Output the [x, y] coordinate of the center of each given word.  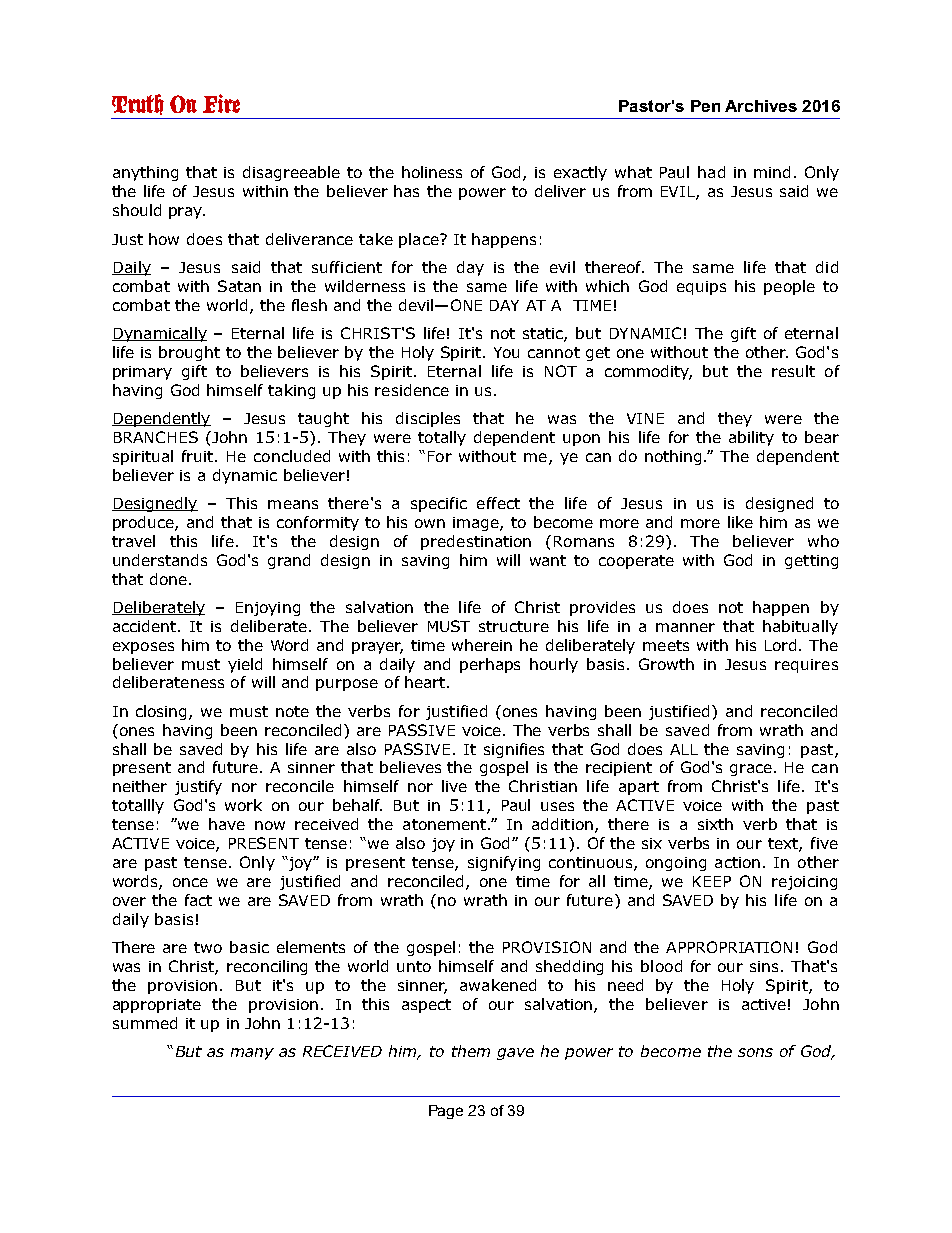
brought [189, 353]
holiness [432, 172]
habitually [800, 627]
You [506, 352]
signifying [504, 863]
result [793, 371]
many [252, 1054]
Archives [761, 106]
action [737, 862]
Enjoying [268, 609]
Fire [221, 103]
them [471, 1051]
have [227, 824]
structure [514, 626]
